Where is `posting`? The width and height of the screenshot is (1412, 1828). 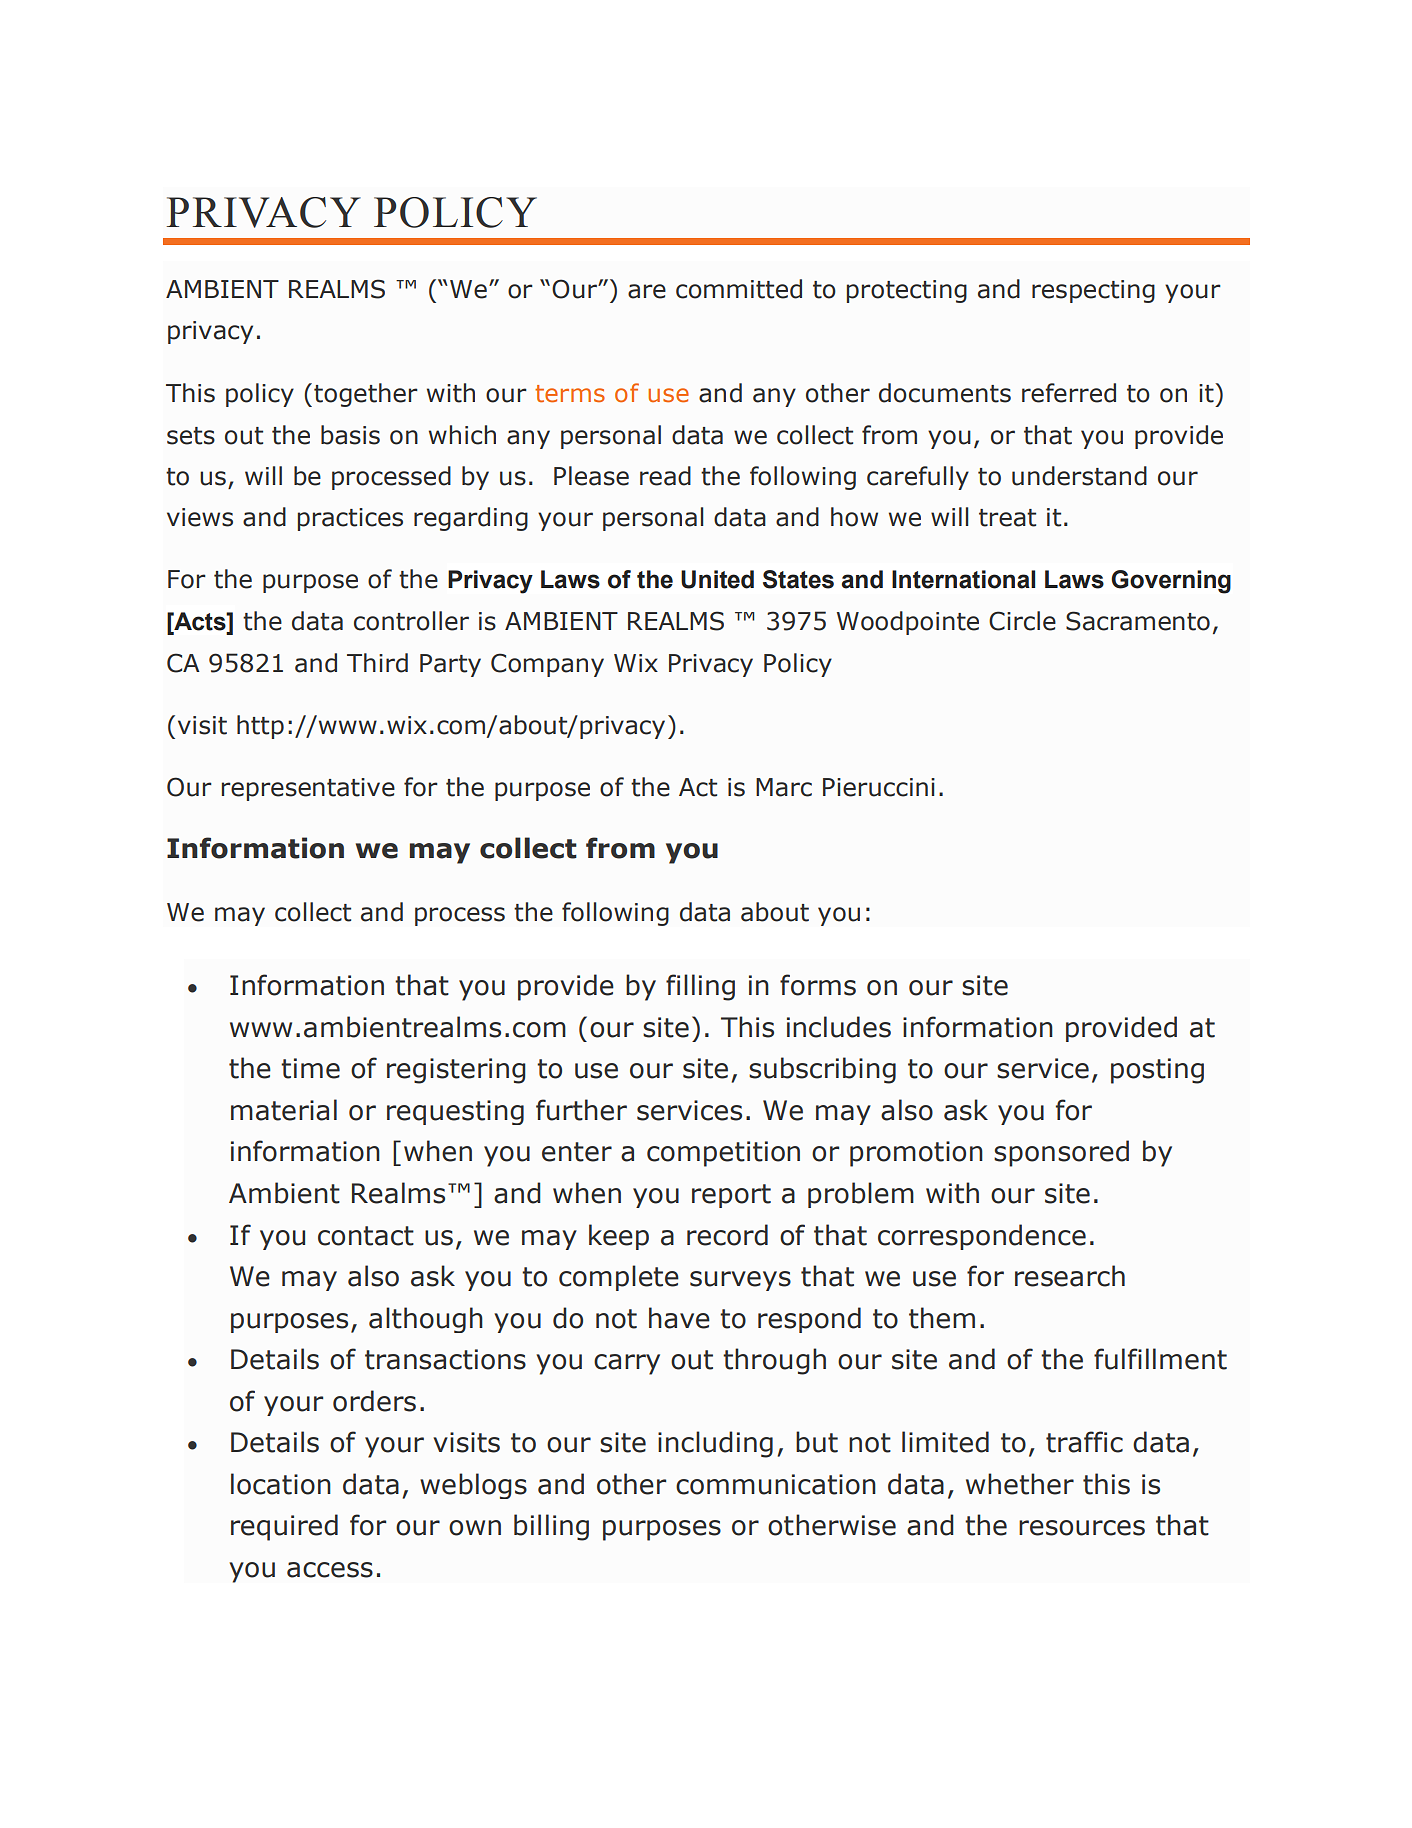
posting is located at coordinates (1157, 1071).
